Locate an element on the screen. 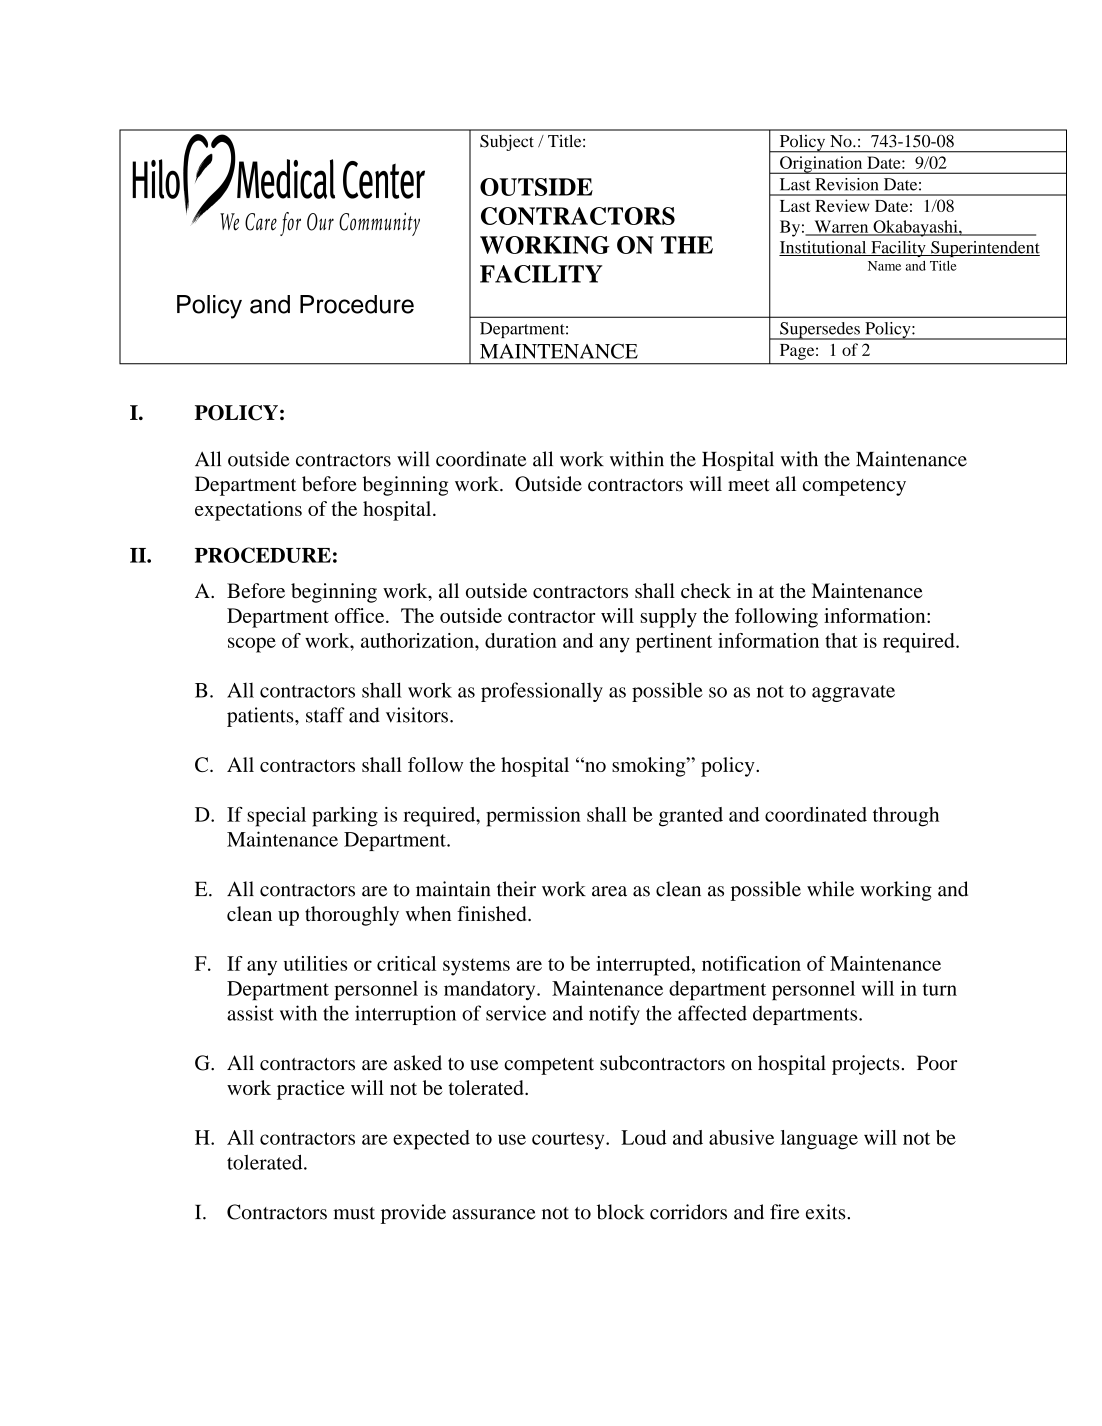 This screenshot has width=1102, height=1426. parking is located at coordinates (345, 817).
